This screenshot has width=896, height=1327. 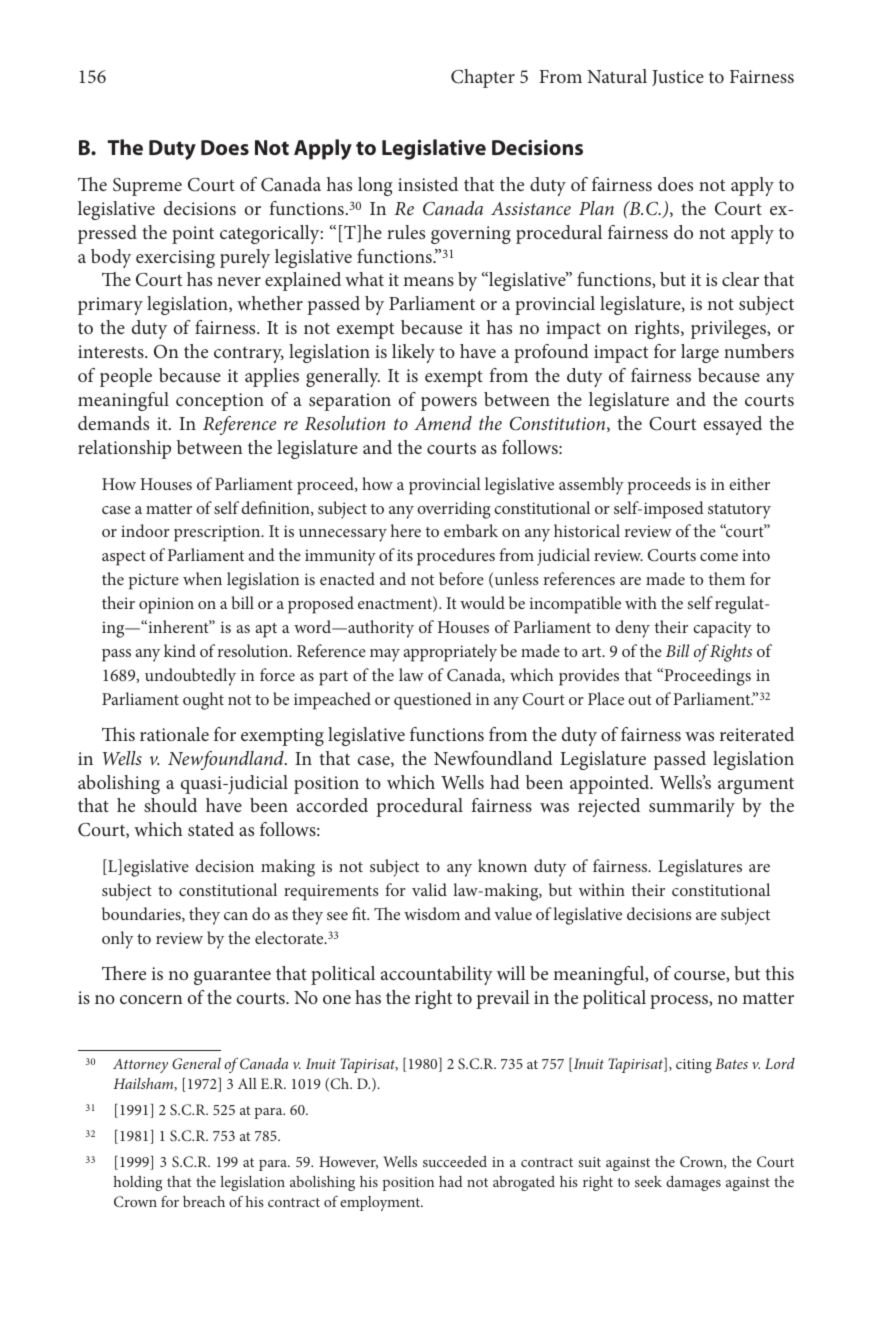 What do you see at coordinates (455, 1161) in the screenshot?
I see `succeeded` at bounding box center [455, 1161].
